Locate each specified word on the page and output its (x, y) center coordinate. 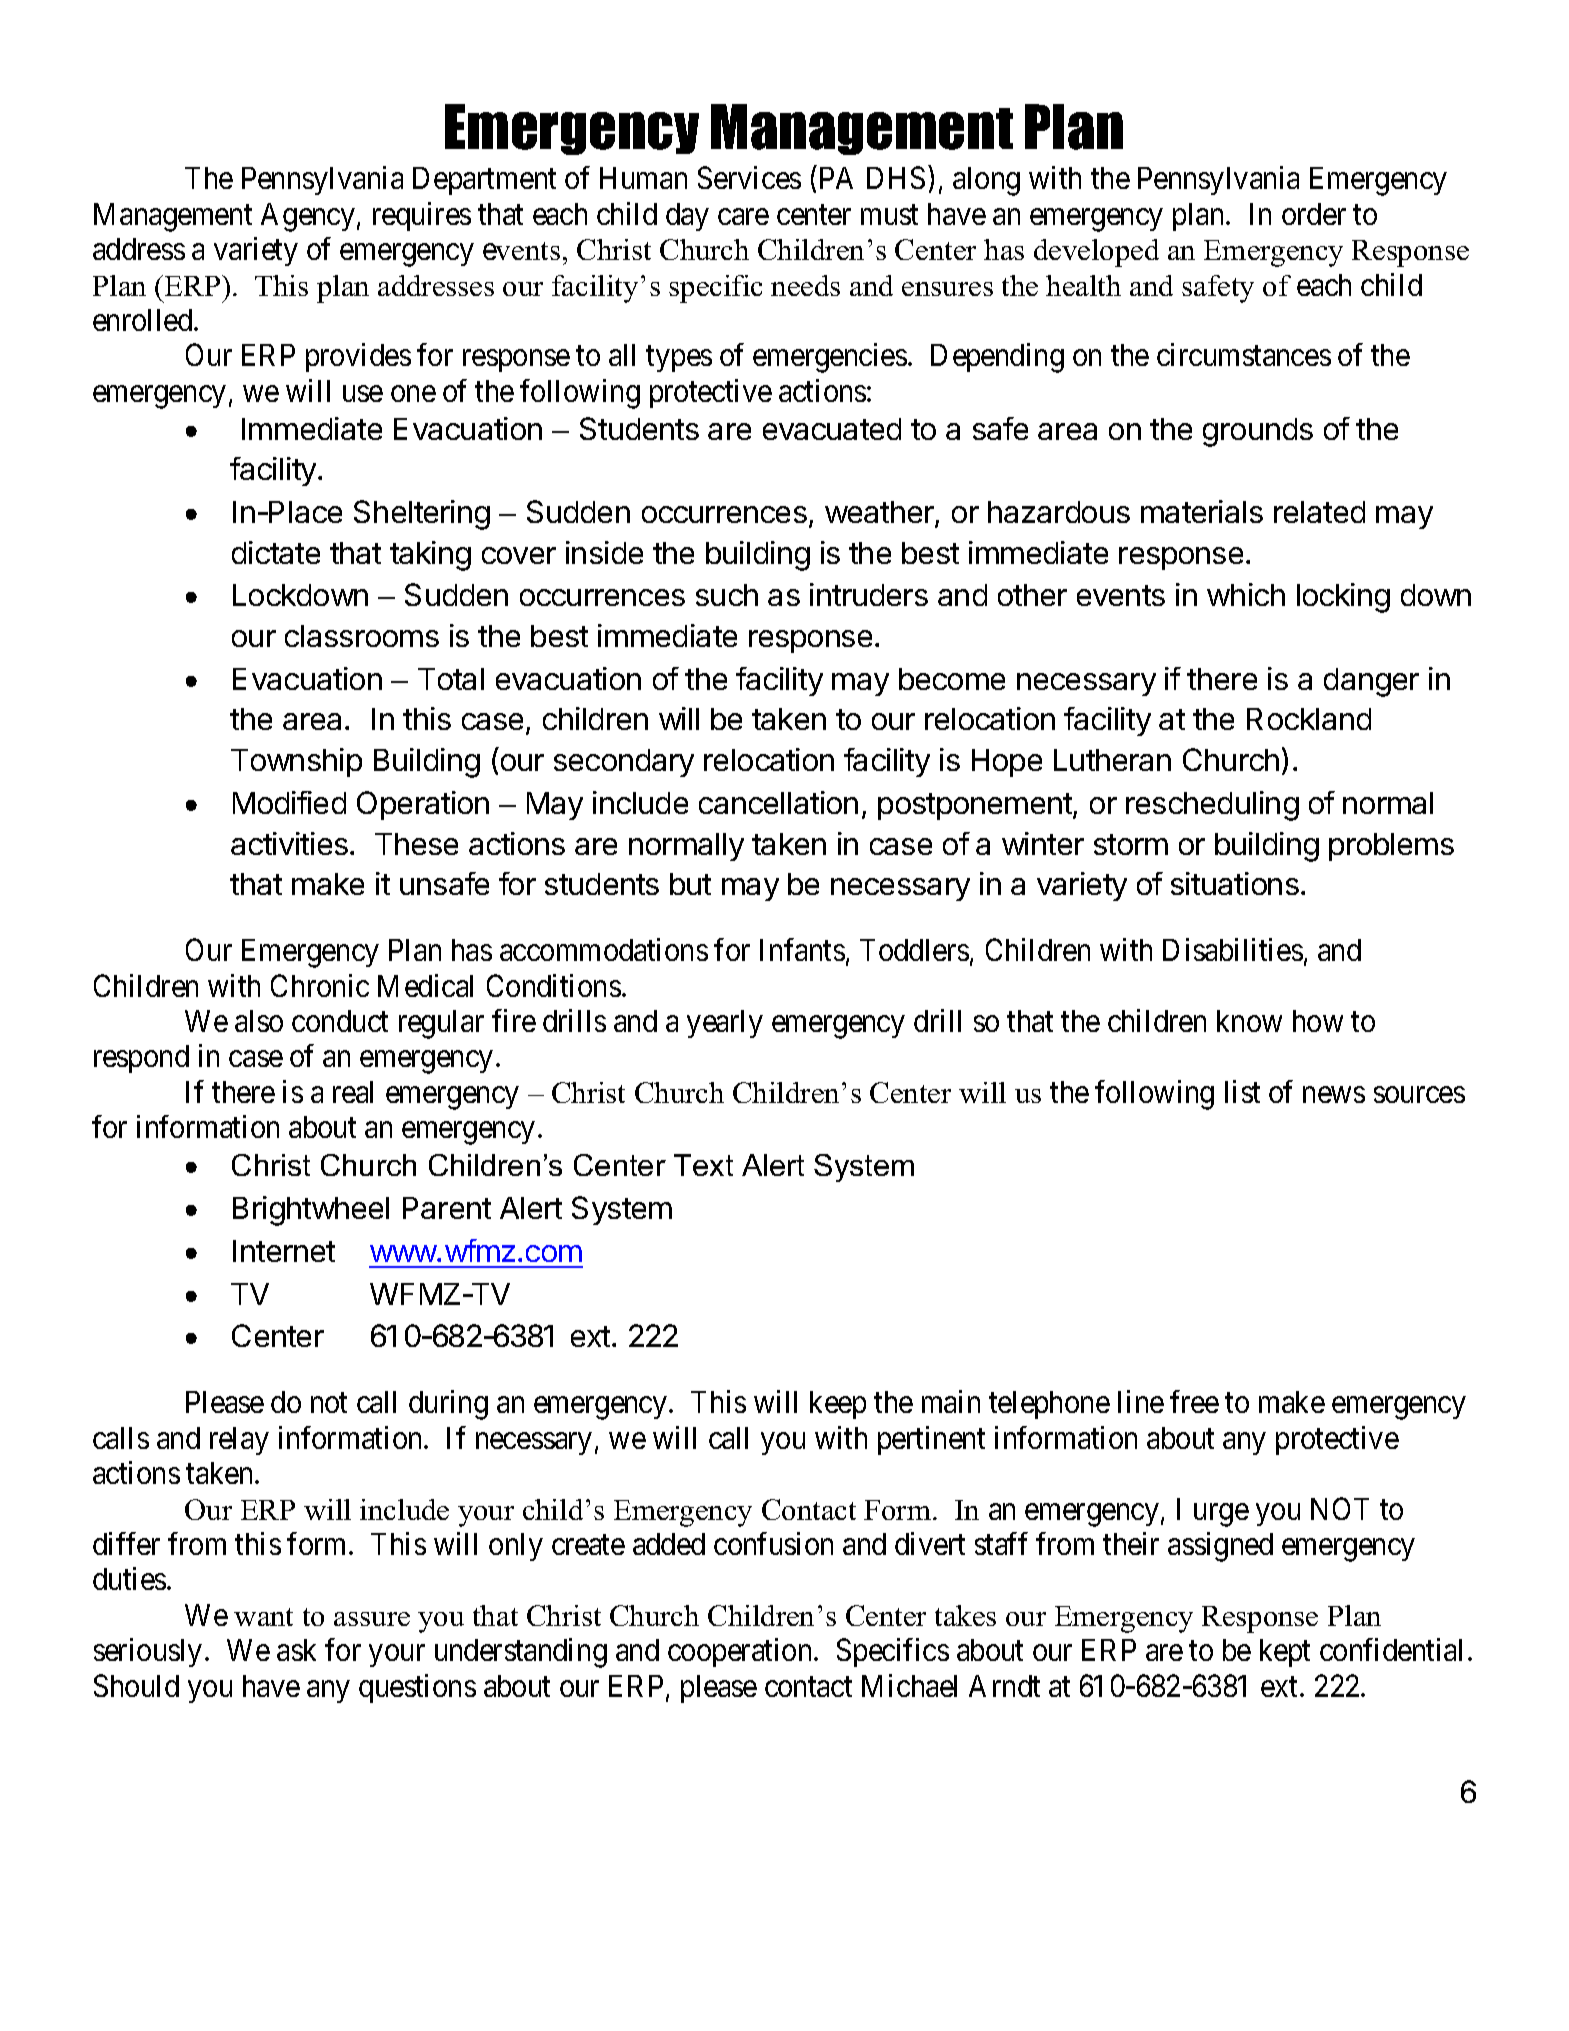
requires (422, 216)
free (1194, 1401)
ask (296, 1650)
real (353, 1092)
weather (880, 513)
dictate (276, 552)
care (743, 217)
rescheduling (1212, 806)
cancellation (778, 802)
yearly (725, 1024)
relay (239, 1441)
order (1314, 214)
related (1319, 512)
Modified (289, 802)
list (1242, 1091)
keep (838, 1405)
